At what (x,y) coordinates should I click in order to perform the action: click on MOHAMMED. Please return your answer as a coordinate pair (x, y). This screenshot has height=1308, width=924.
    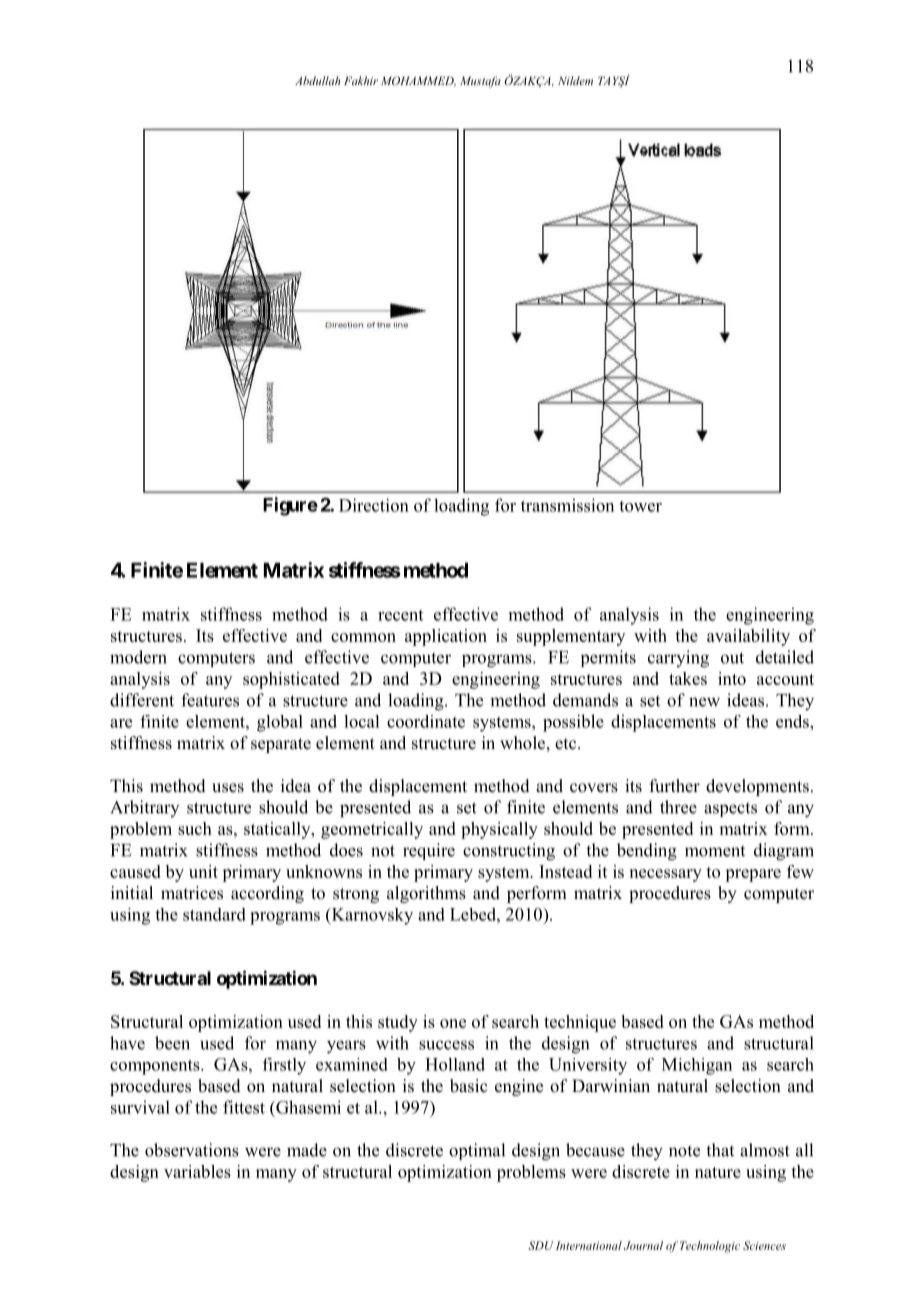
    Looking at the image, I should click on (418, 81).
